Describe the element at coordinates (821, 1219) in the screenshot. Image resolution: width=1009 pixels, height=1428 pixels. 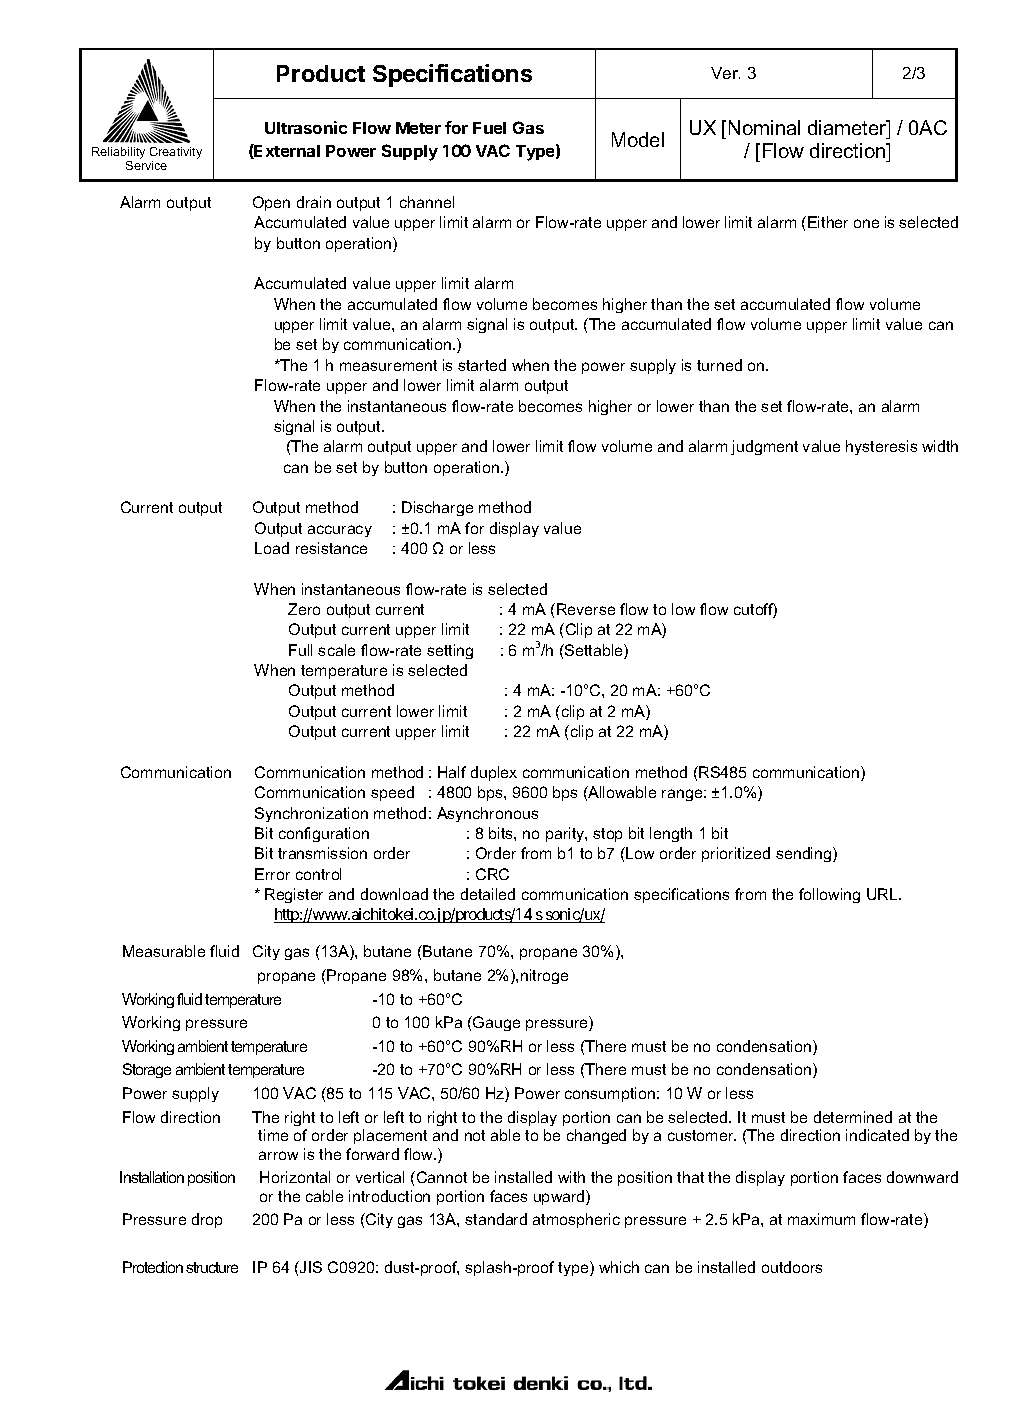
I see `maximum` at that location.
